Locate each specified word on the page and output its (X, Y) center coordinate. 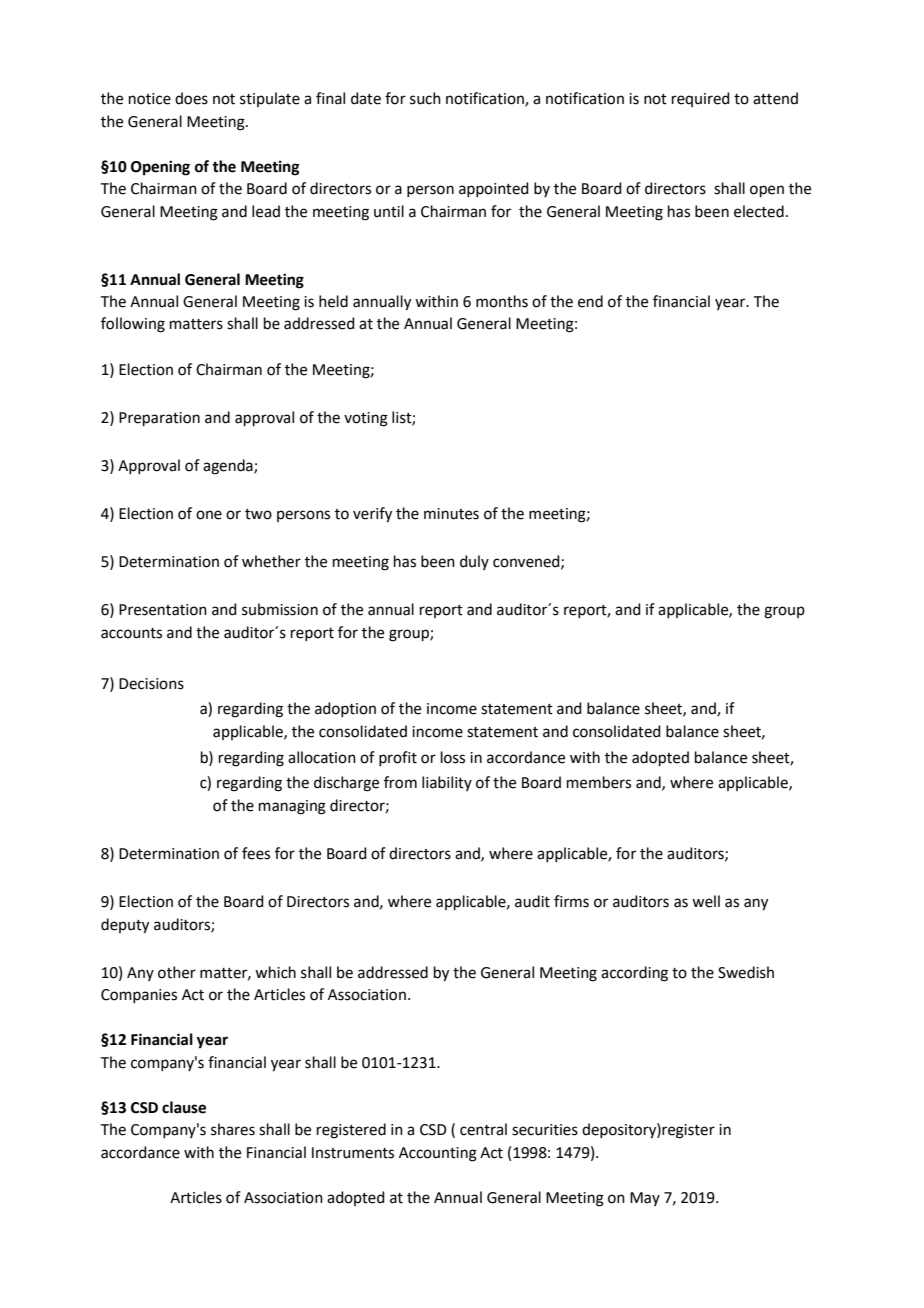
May (645, 1199)
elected (759, 211)
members (599, 782)
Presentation (163, 610)
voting (366, 419)
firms (571, 901)
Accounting (438, 1154)
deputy (125, 926)
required (701, 99)
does (191, 98)
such (425, 98)
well (706, 901)
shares (233, 1129)
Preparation (159, 419)
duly (474, 562)
